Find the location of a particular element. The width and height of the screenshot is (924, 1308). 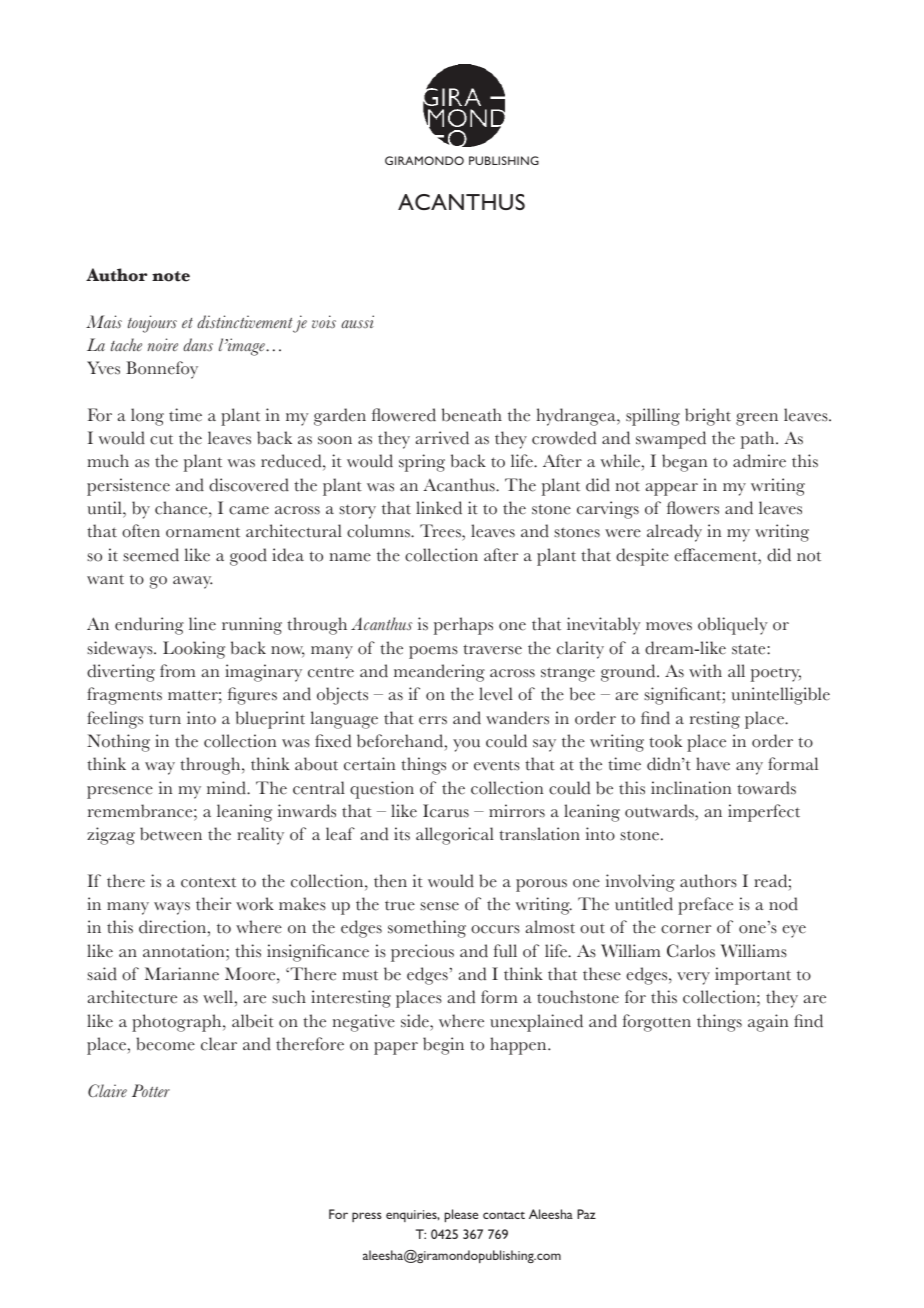

Potter is located at coordinates (151, 1090).
